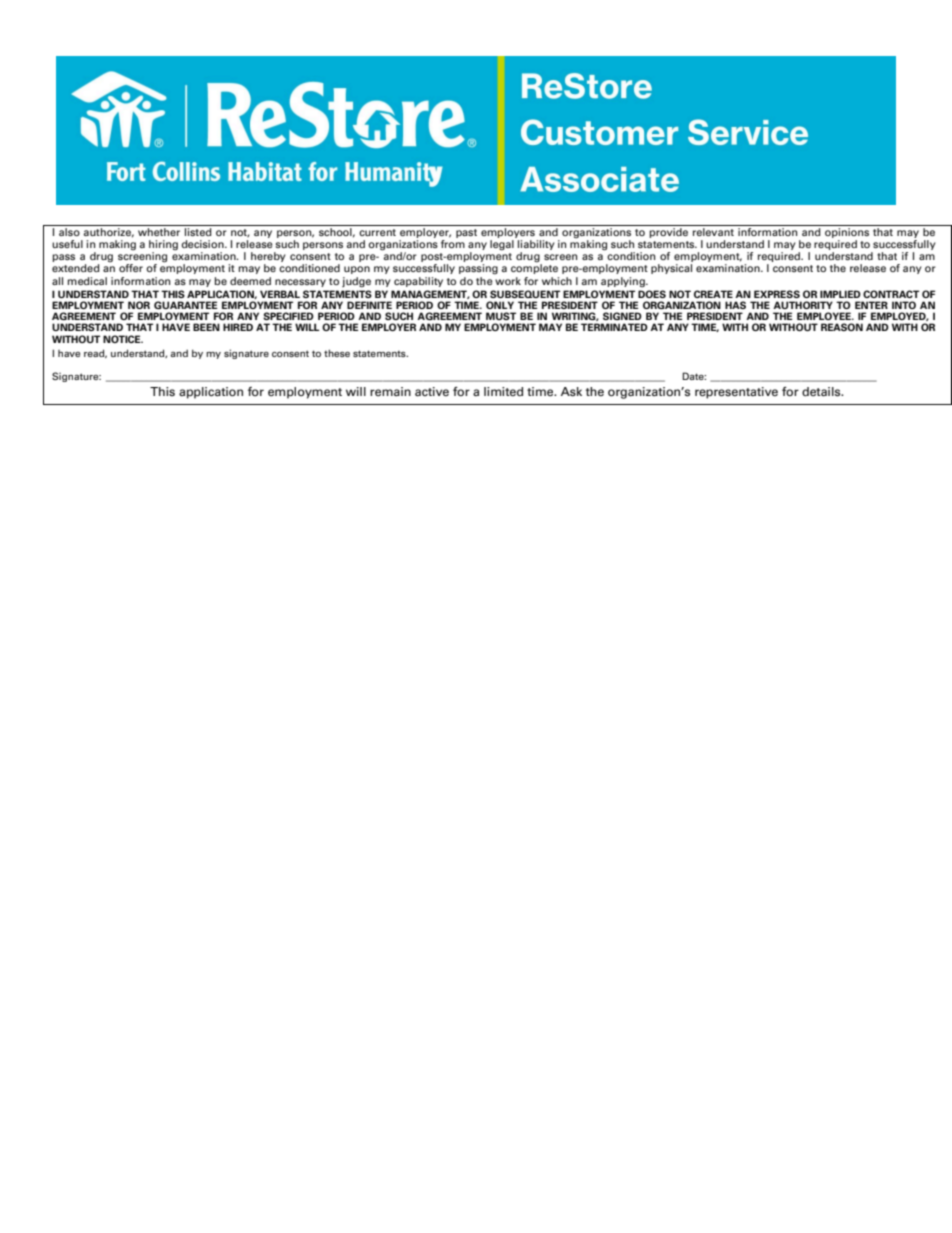 Image resolution: width=952 pixels, height=1233 pixels. I want to click on VERBAL, so click(280, 294).
